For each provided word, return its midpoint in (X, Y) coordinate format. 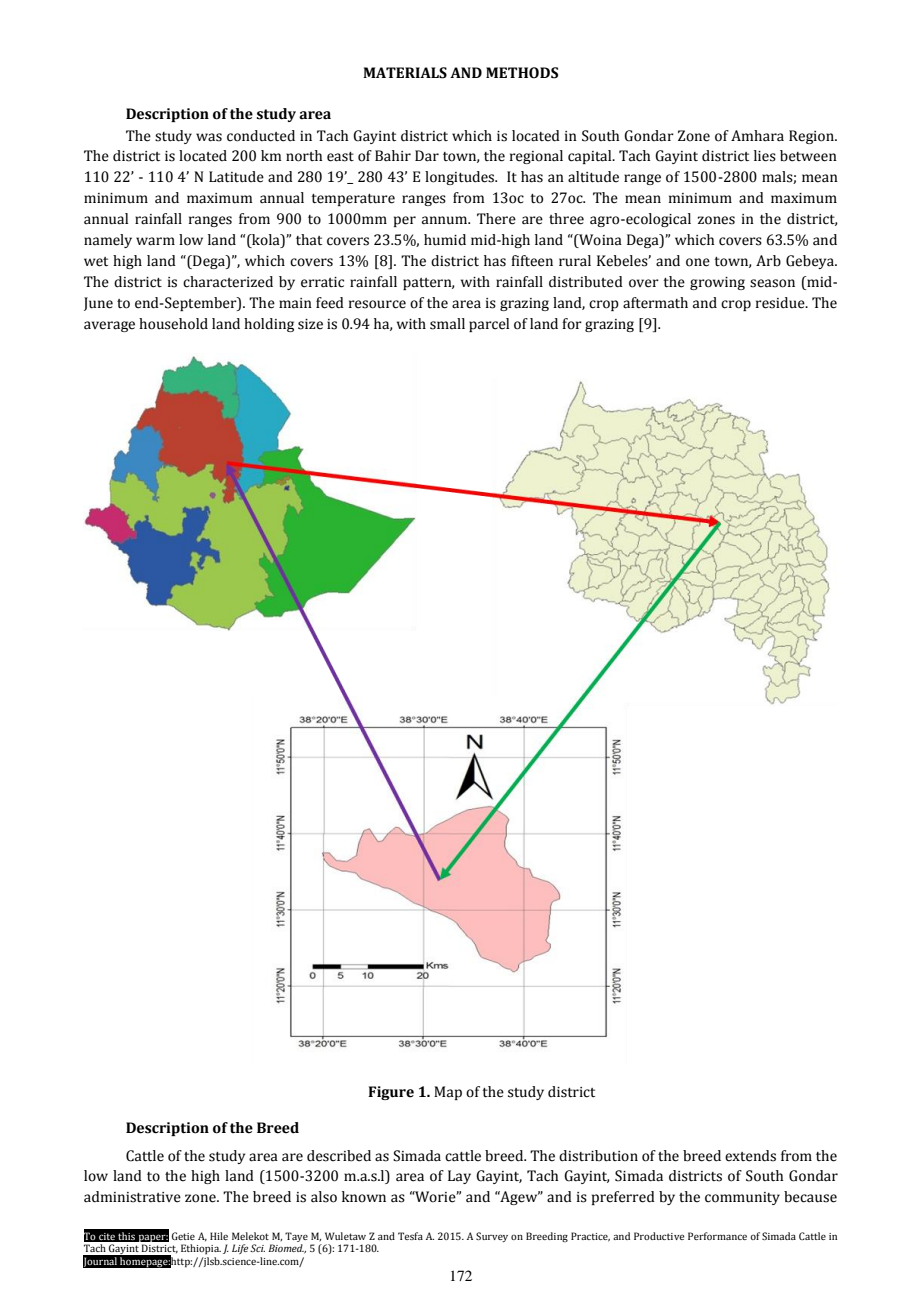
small (447, 324)
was (209, 137)
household (173, 324)
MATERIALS (405, 73)
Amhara (757, 136)
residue (781, 303)
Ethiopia (201, 1249)
